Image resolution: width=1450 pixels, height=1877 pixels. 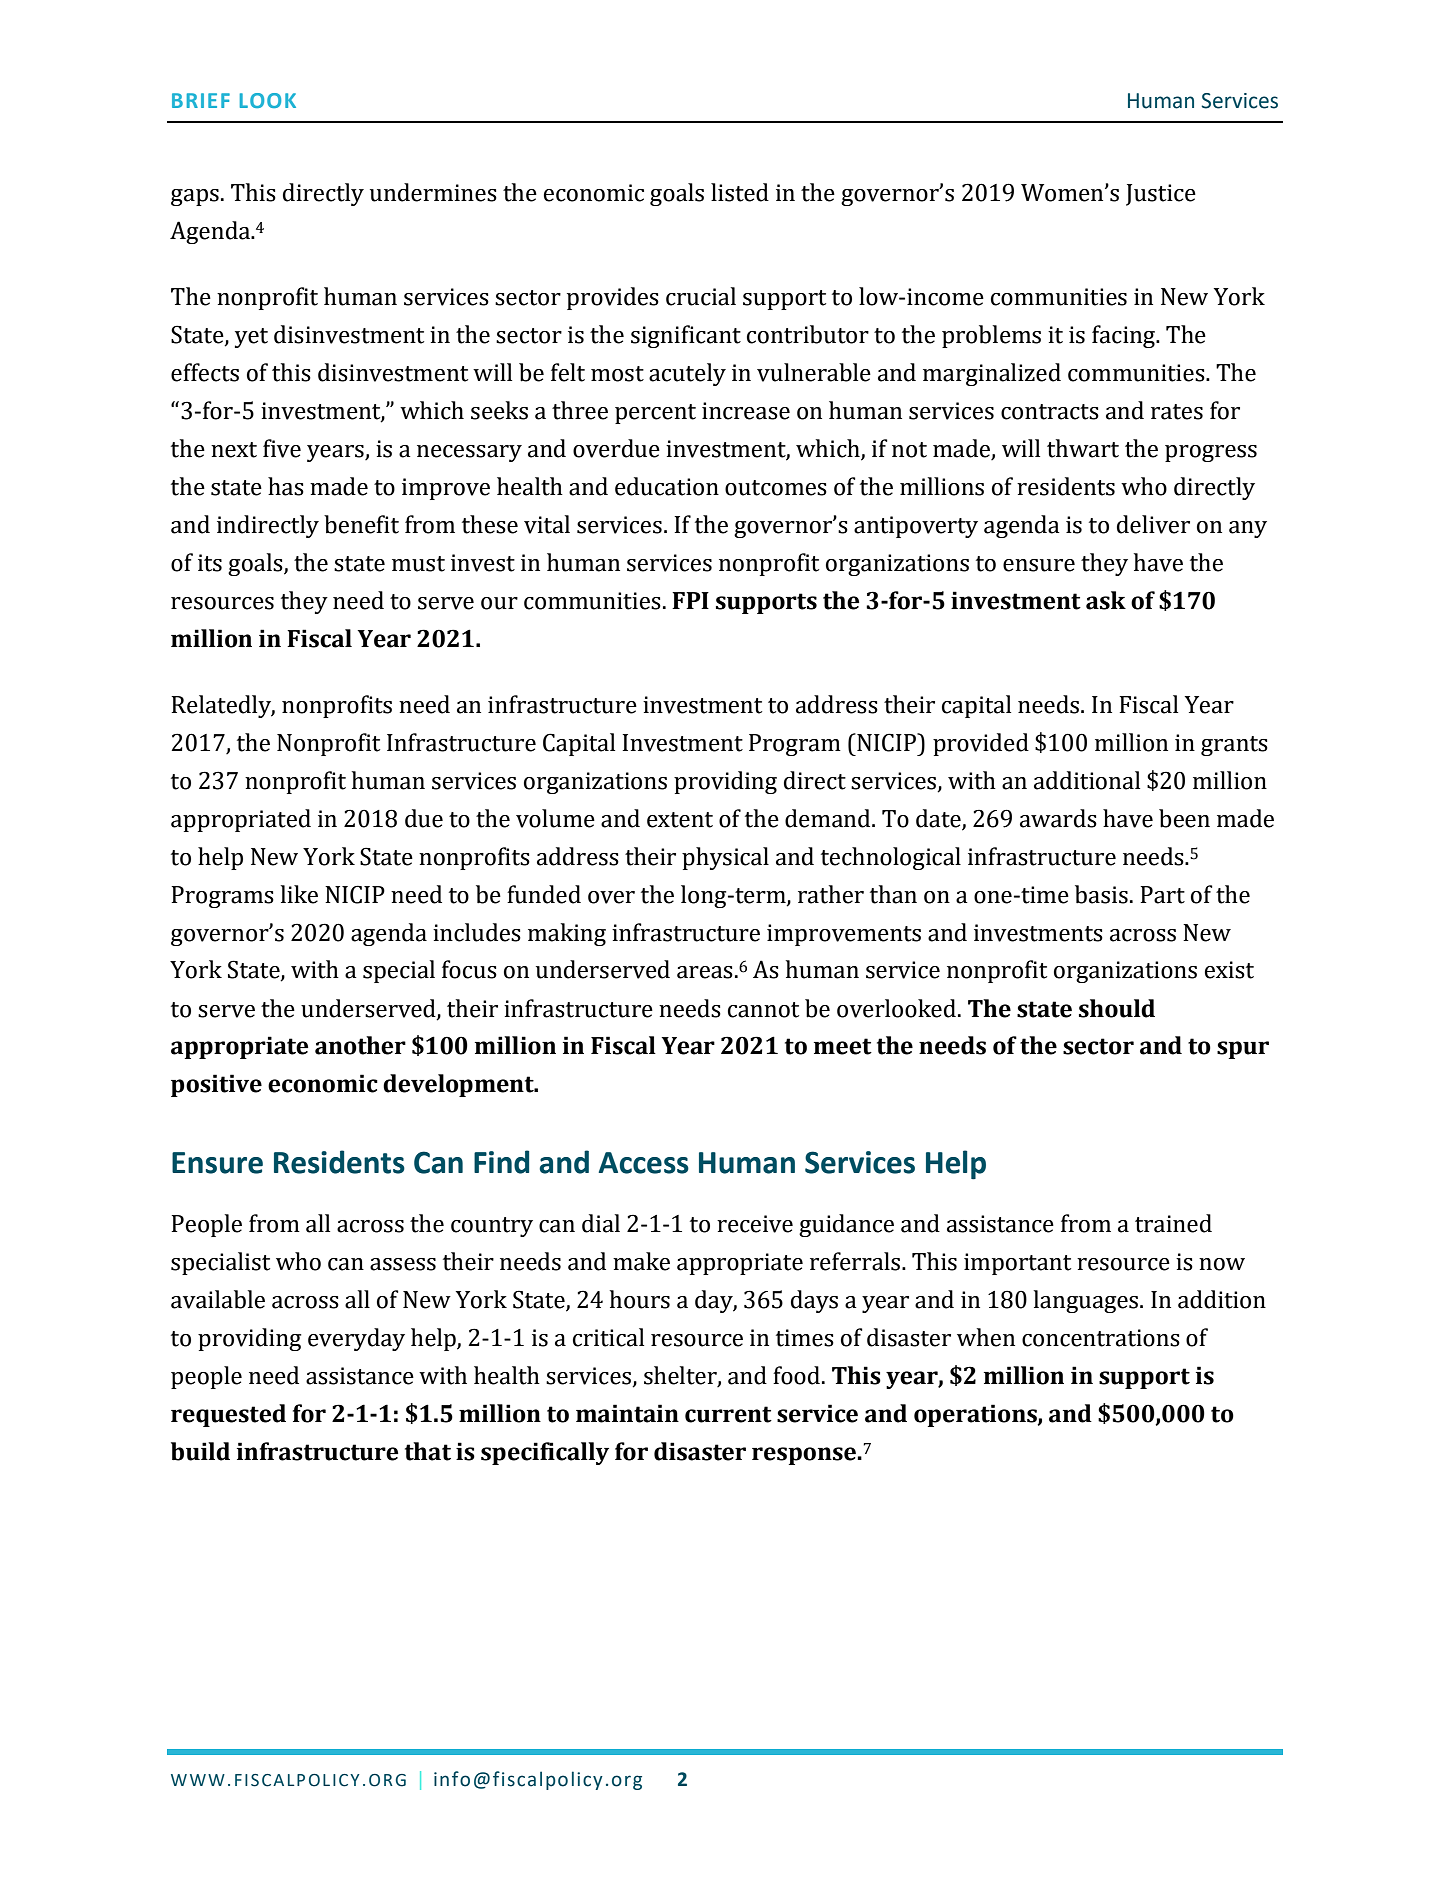 I want to click on benefit, so click(x=361, y=524).
